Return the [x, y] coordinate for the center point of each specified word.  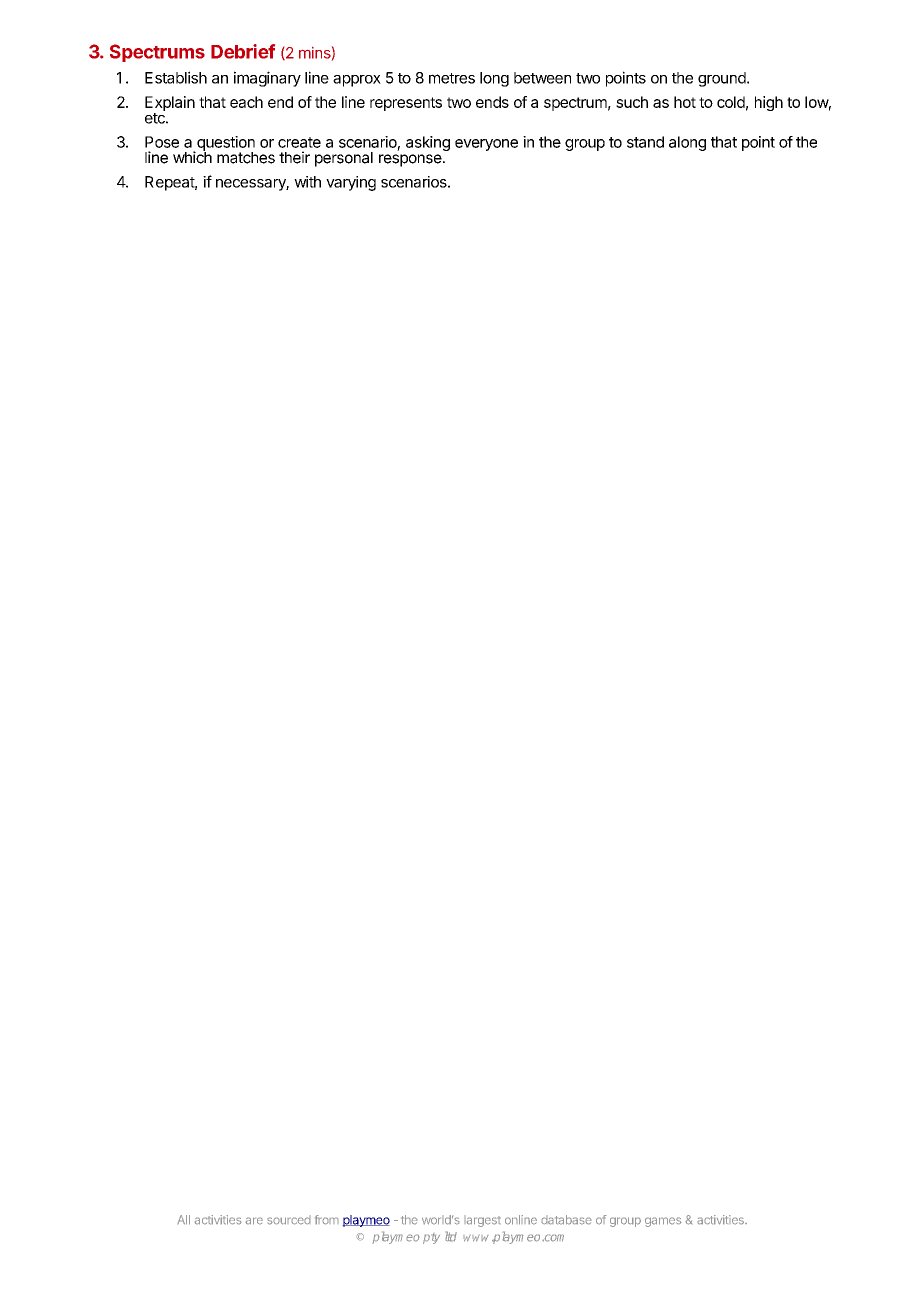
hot [685, 102]
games [663, 1222]
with [307, 182]
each [246, 102]
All [183, 1220]
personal [344, 159]
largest [482, 1221]
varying [351, 183]
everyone [486, 145]
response [410, 160]
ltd [451, 1236]
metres [452, 78]
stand [645, 142]
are [254, 1221]
